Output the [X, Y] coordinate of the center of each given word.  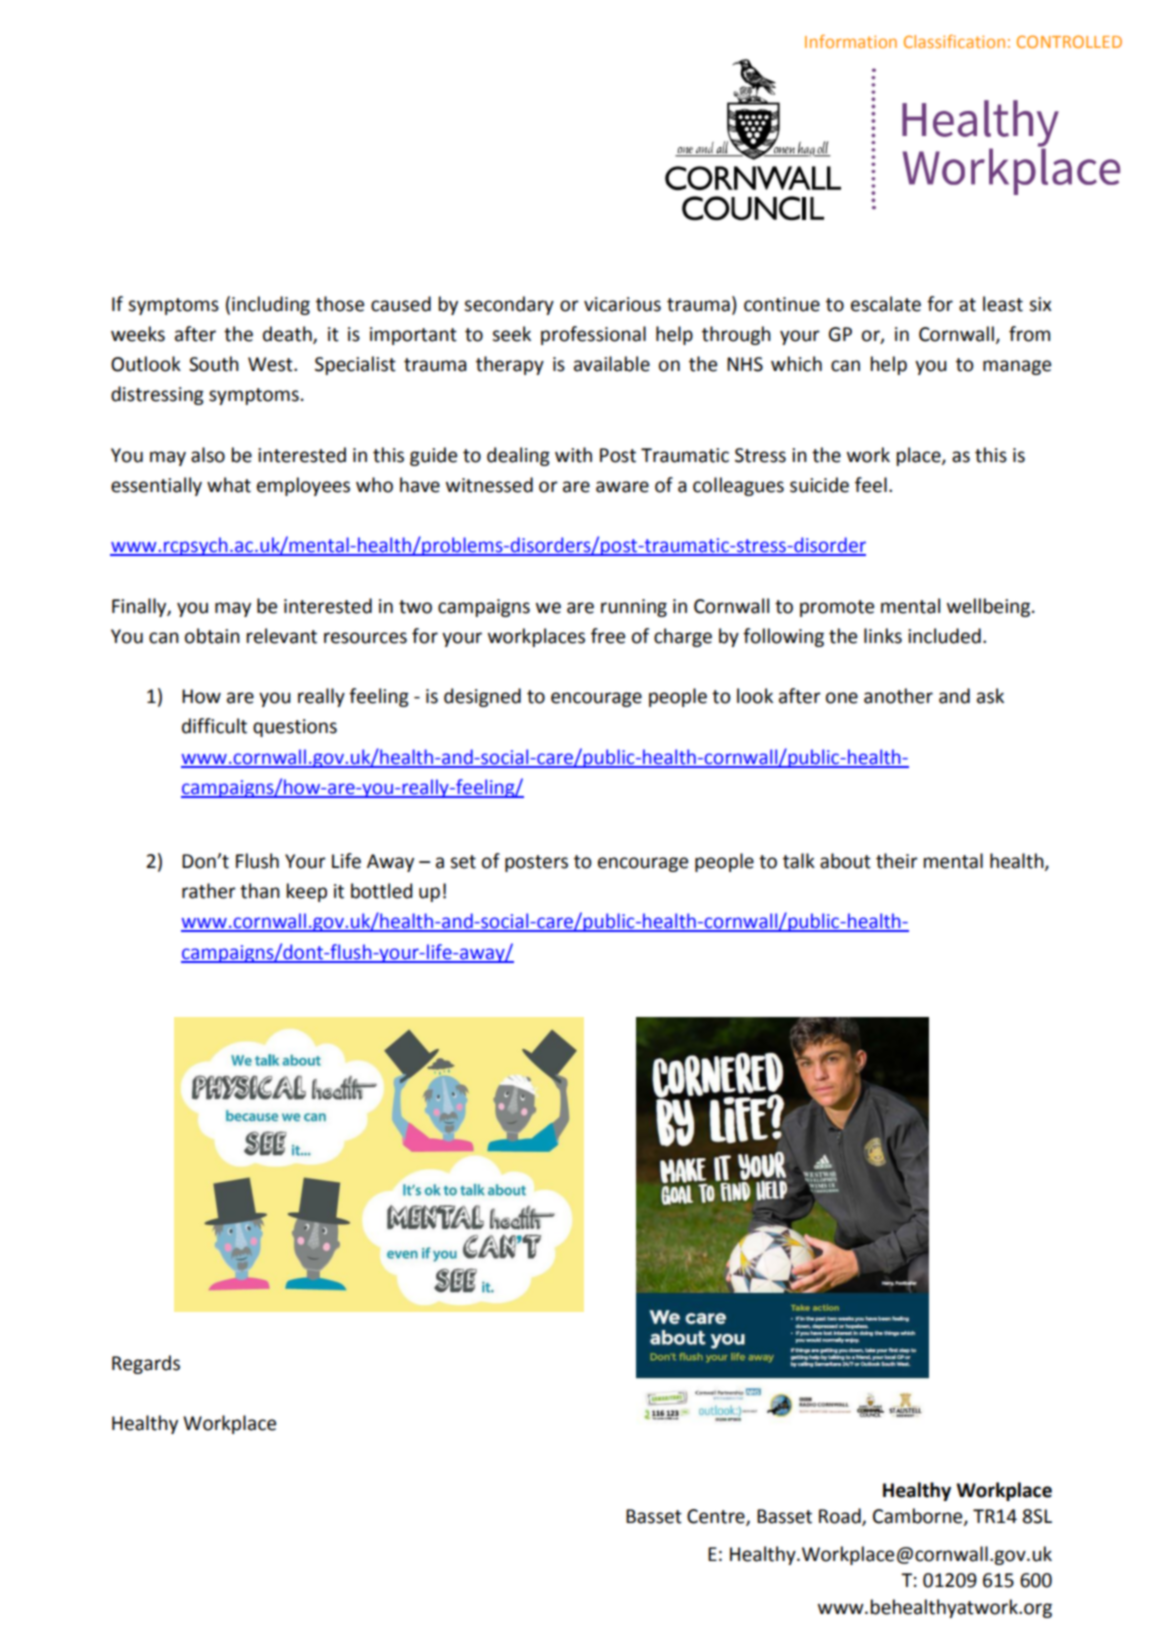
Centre [717, 1517]
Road [841, 1517]
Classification [954, 41]
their [897, 861]
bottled [381, 891]
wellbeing [990, 607]
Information [851, 41]
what [229, 485]
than [260, 891]
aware [622, 487]
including [271, 305]
